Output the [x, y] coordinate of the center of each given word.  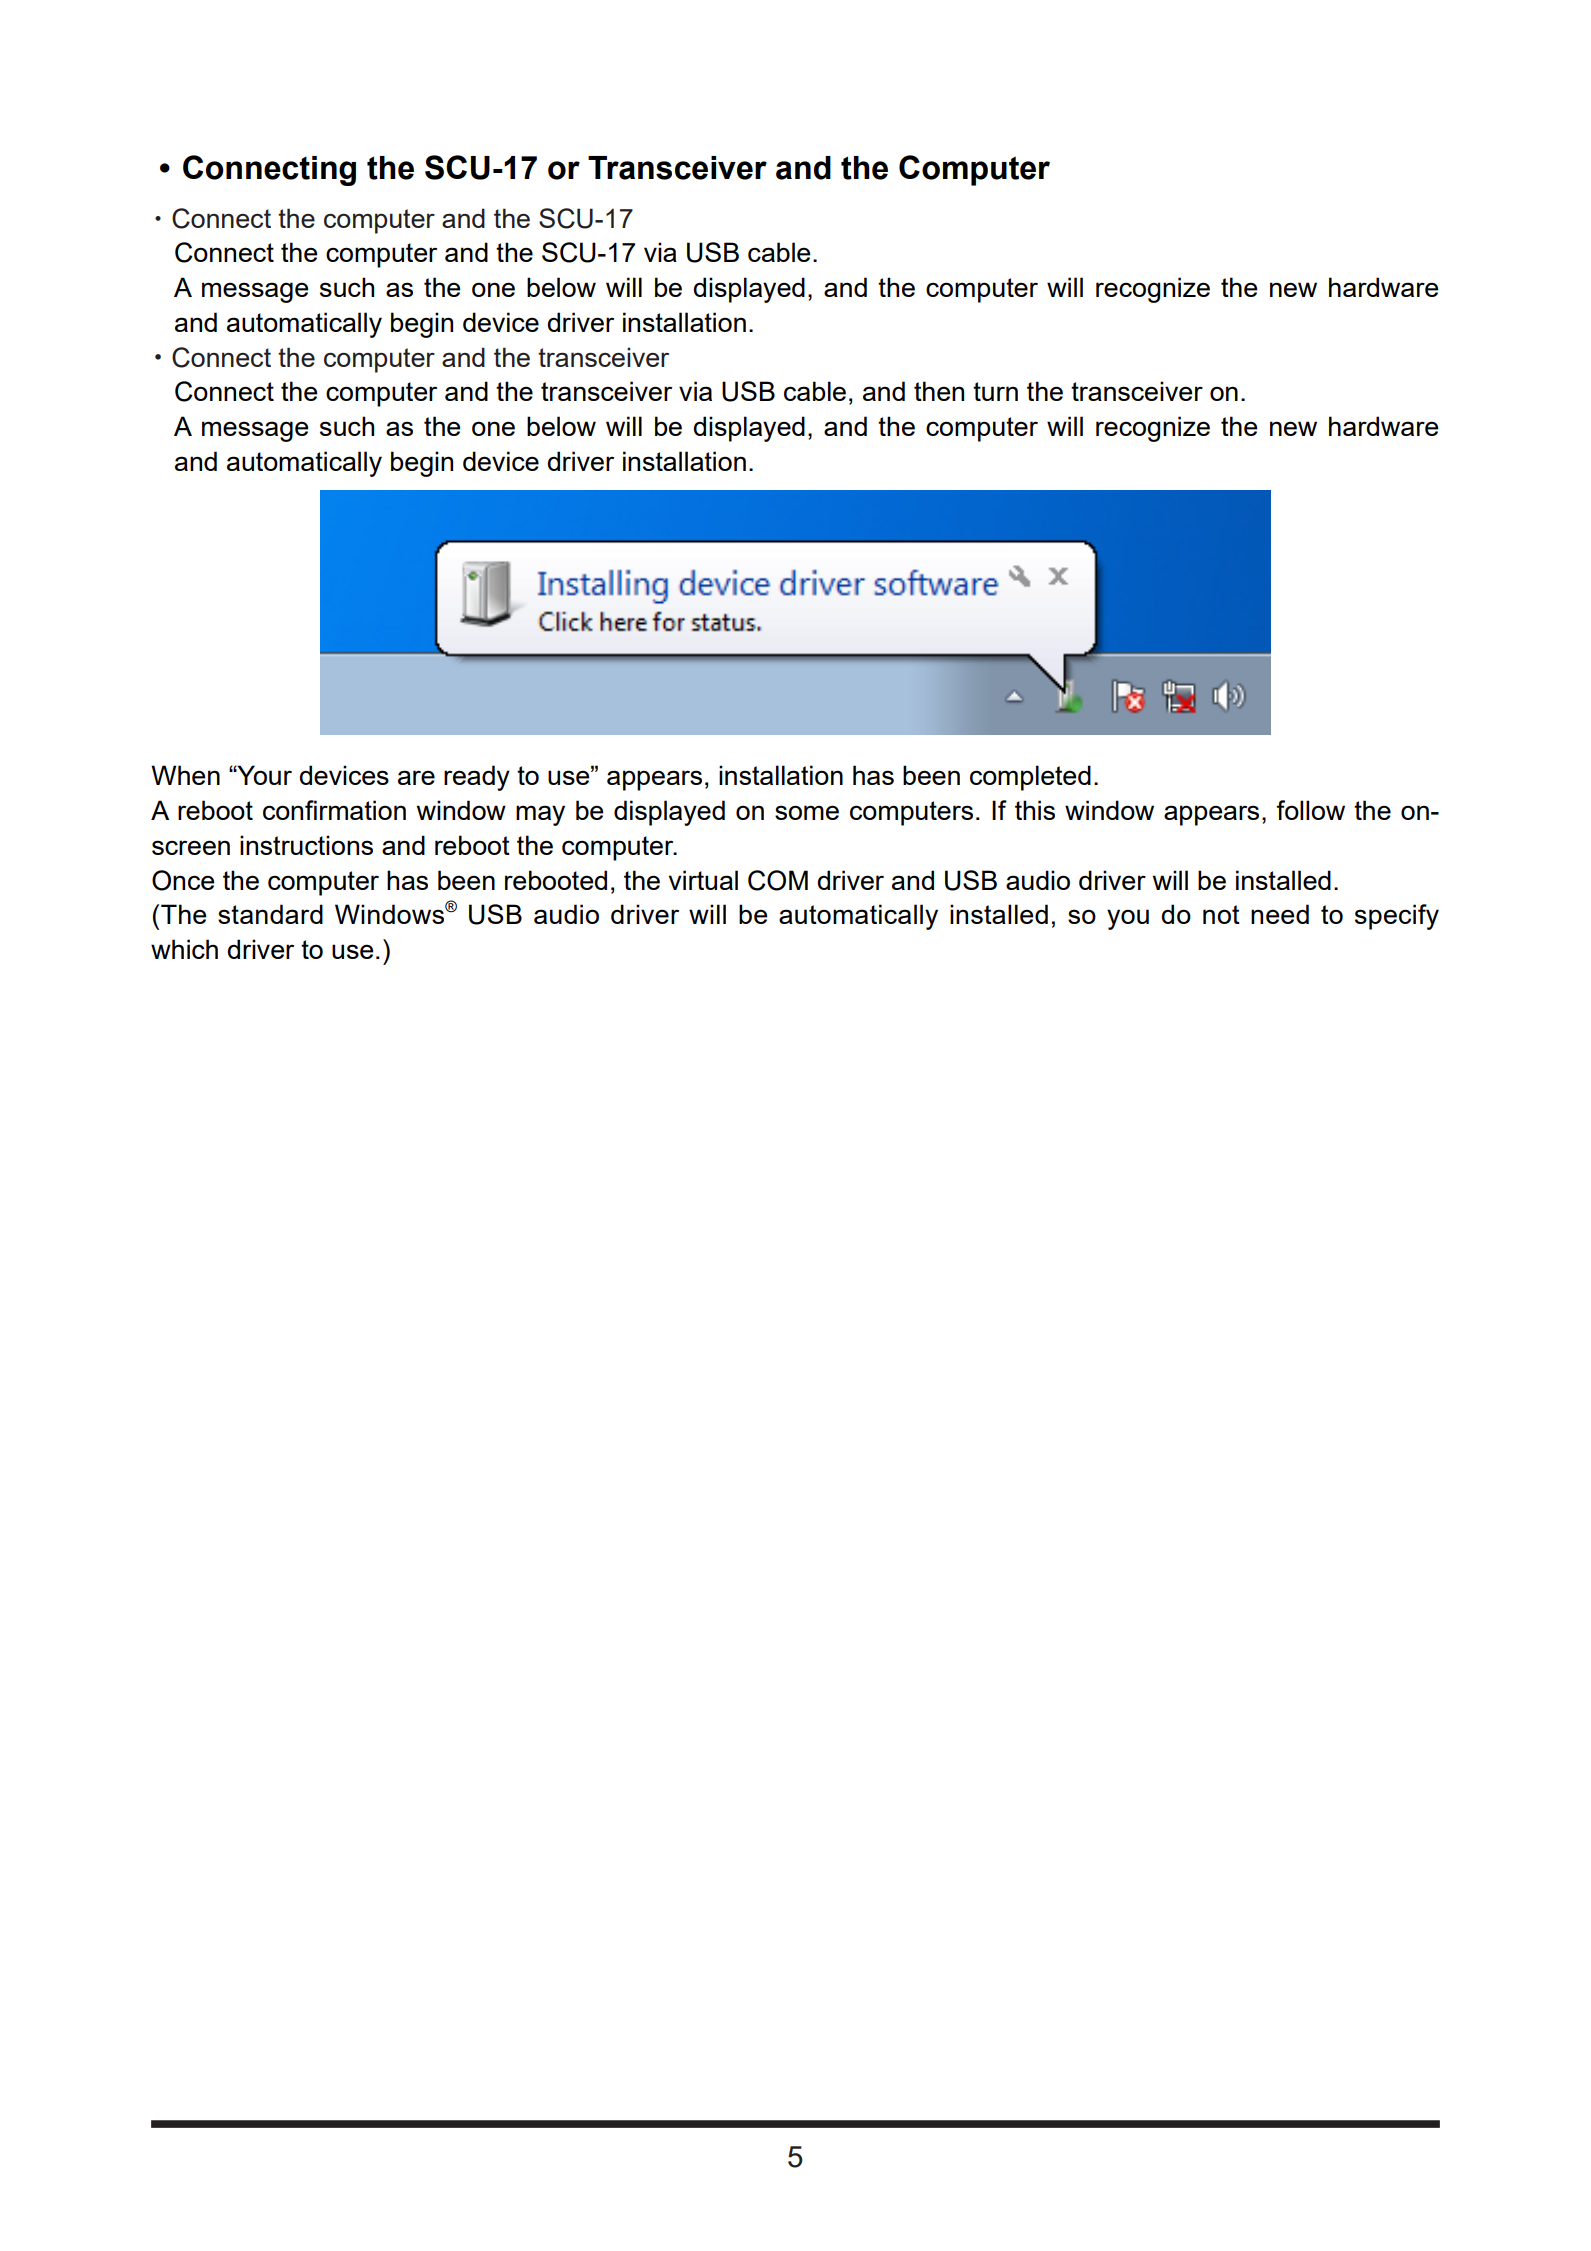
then [939, 391]
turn [995, 391]
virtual [703, 880]
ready [477, 778]
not [1221, 914]
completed [1030, 778]
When [185, 775]
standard [270, 914]
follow [1310, 810]
